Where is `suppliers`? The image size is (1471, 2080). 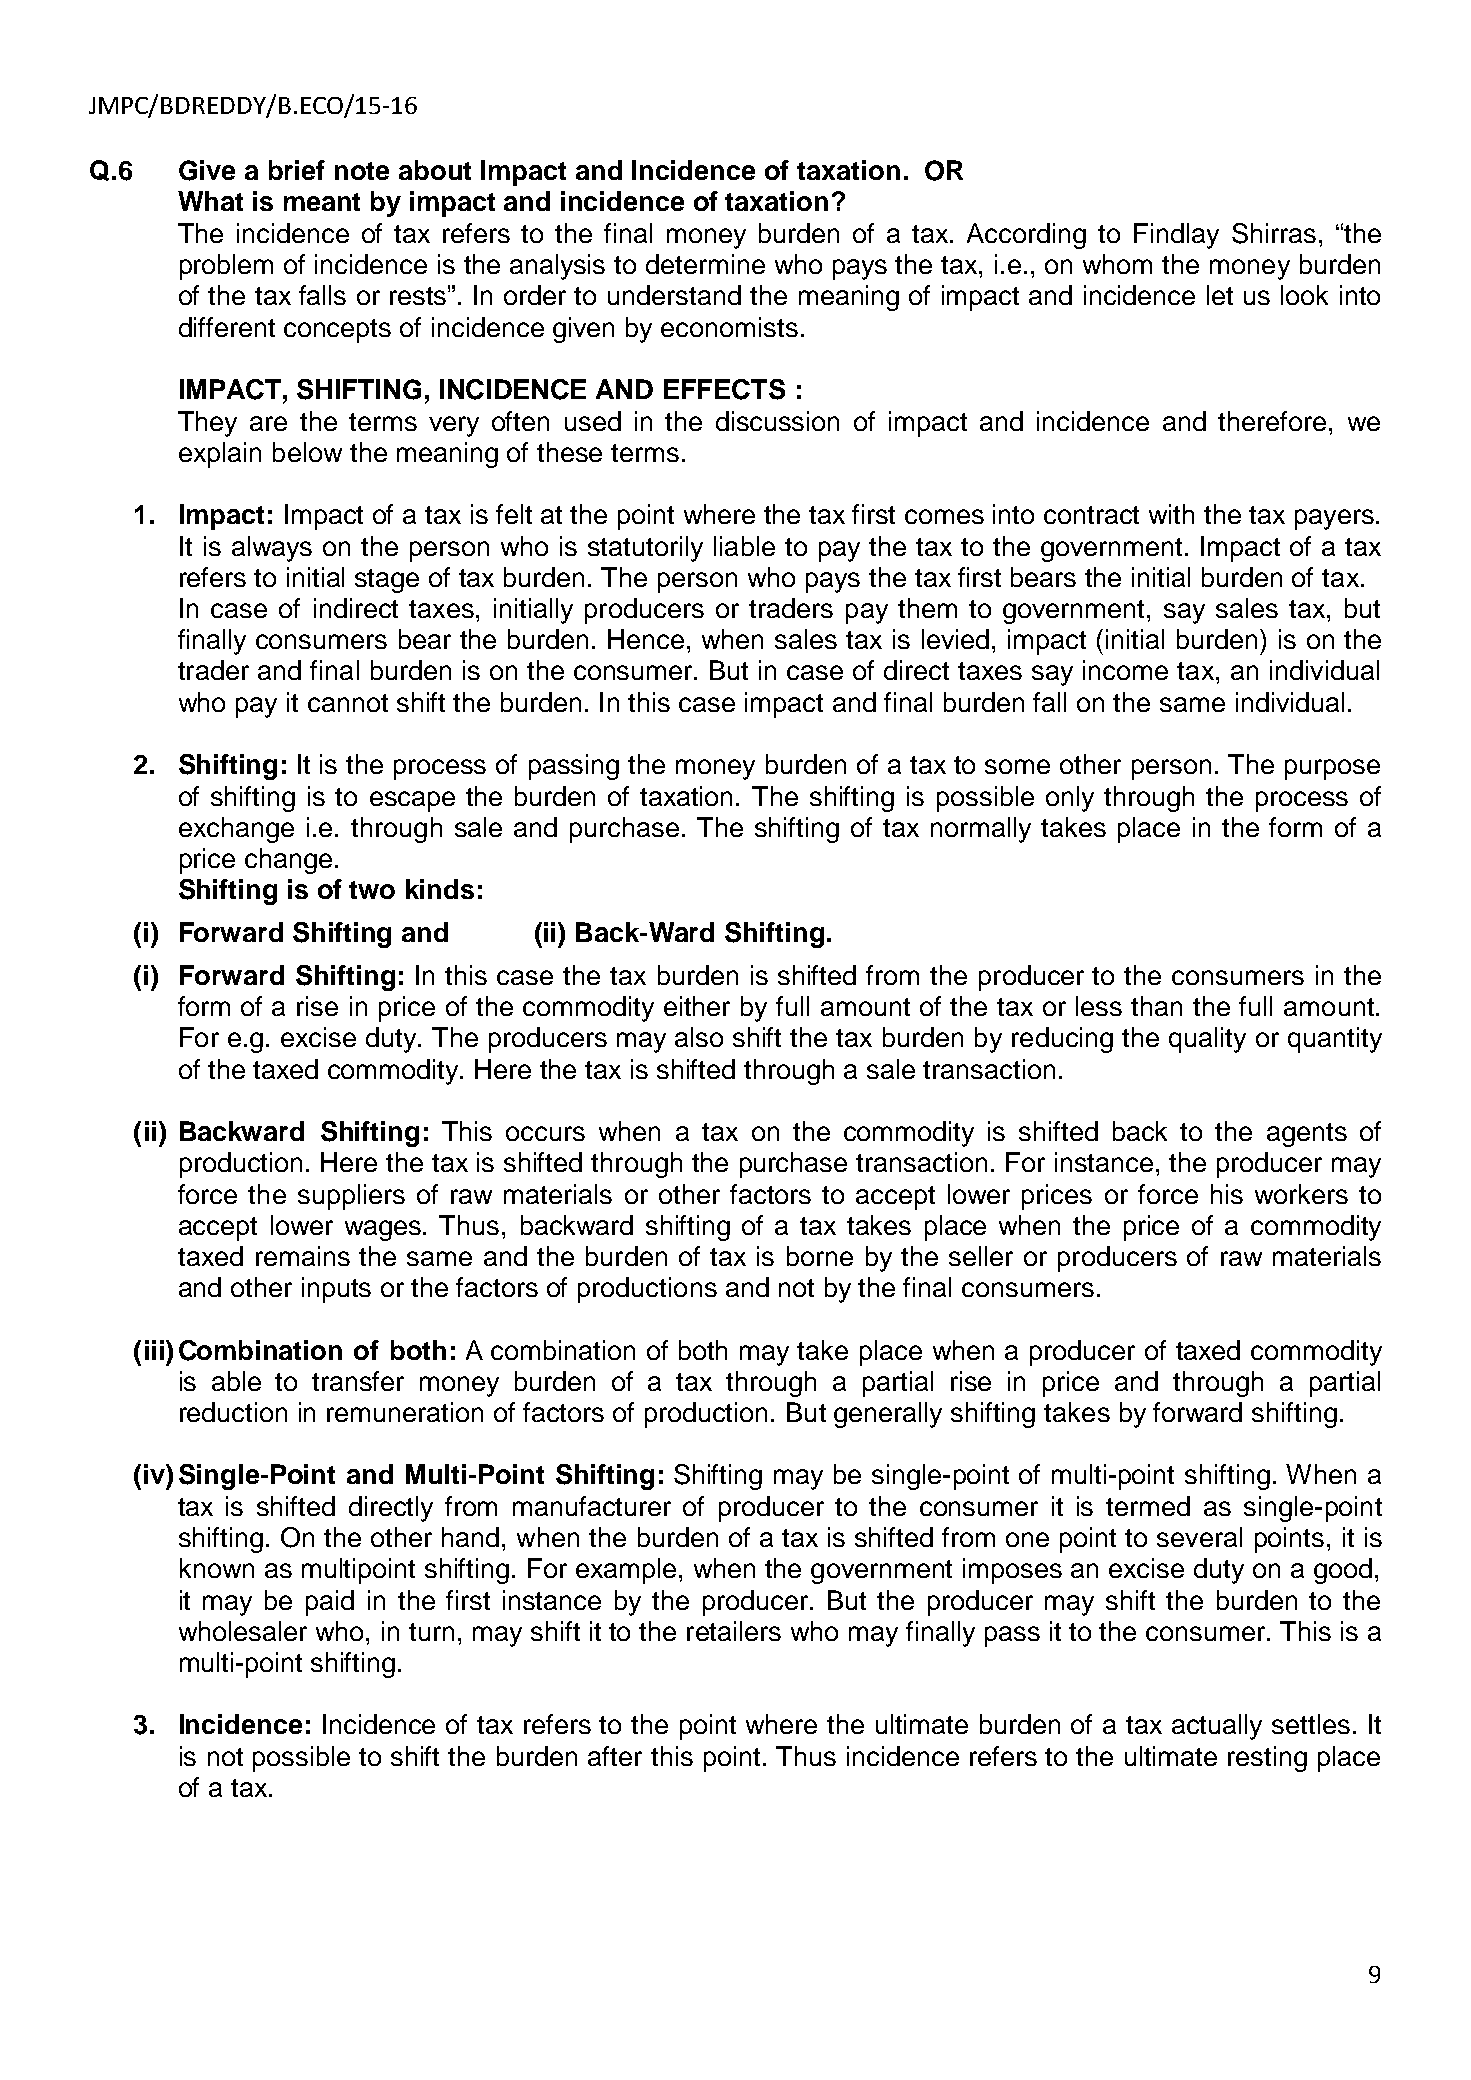 suppliers is located at coordinates (351, 1197).
